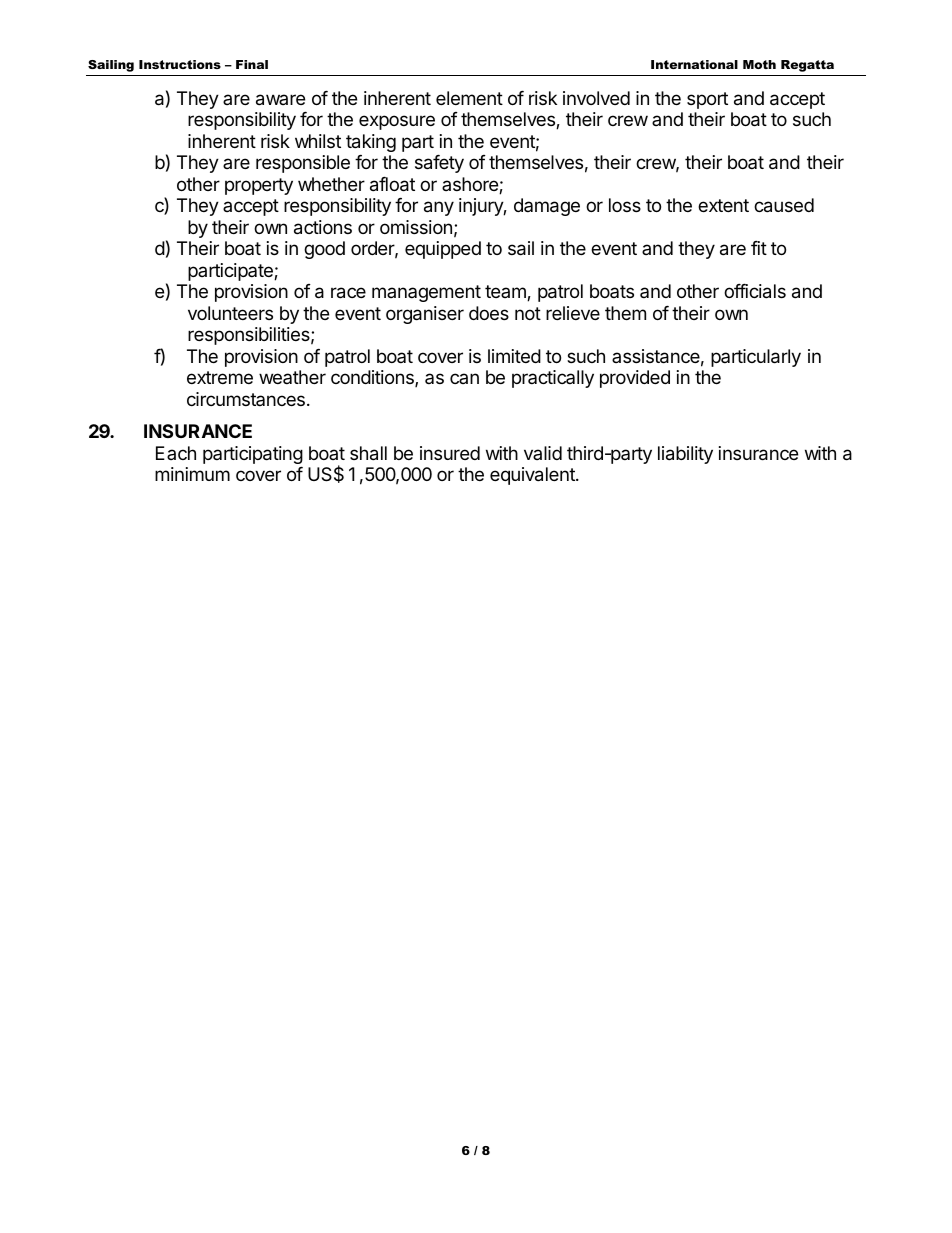  I want to click on Moth, so click(759, 64).
